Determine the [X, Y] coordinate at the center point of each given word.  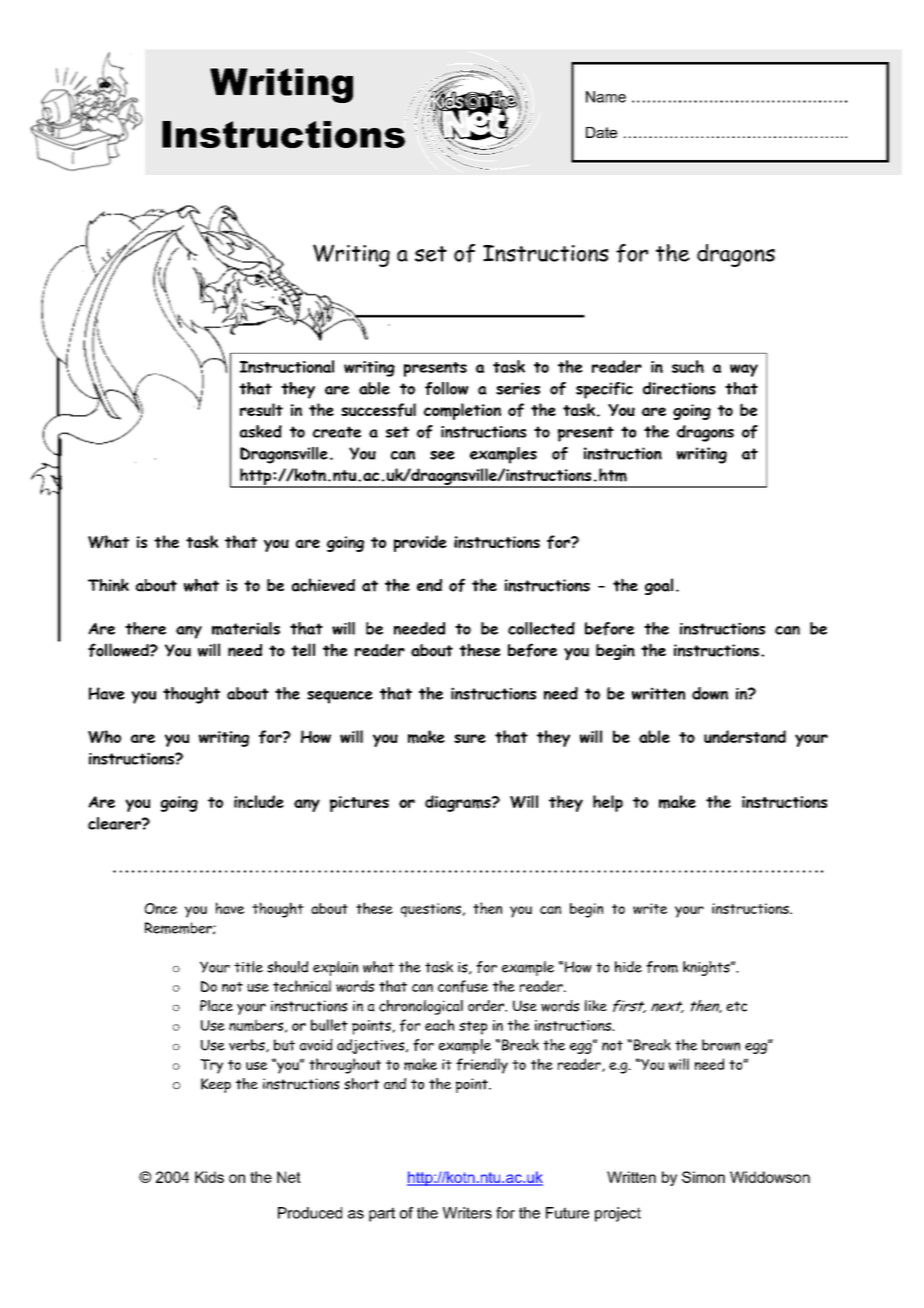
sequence [340, 697]
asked [261, 431]
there [145, 628]
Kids [209, 1177]
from [662, 967]
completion [462, 411]
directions [679, 388]
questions [431, 910]
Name [606, 97]
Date [601, 132]
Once [161, 908]
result [261, 409]
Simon [703, 1177]
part [382, 1214]
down [710, 693]
